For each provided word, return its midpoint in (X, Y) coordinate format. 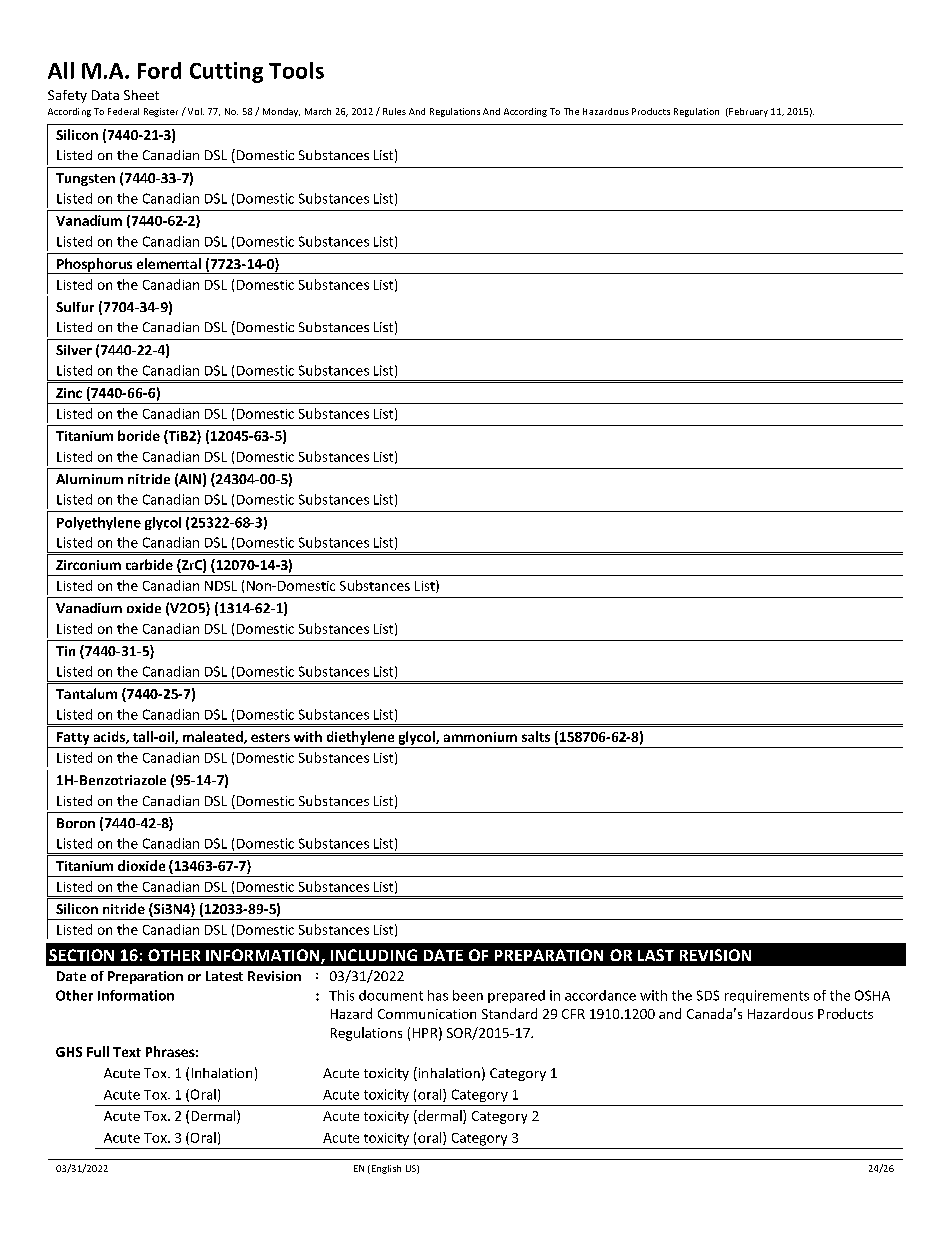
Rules (394, 111)
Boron (76, 823)
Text (127, 1052)
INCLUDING (374, 955)
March (318, 111)
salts (536, 736)
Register (161, 112)
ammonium (480, 737)
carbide (149, 564)
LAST (656, 955)
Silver (74, 350)
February (747, 112)
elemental (169, 263)
